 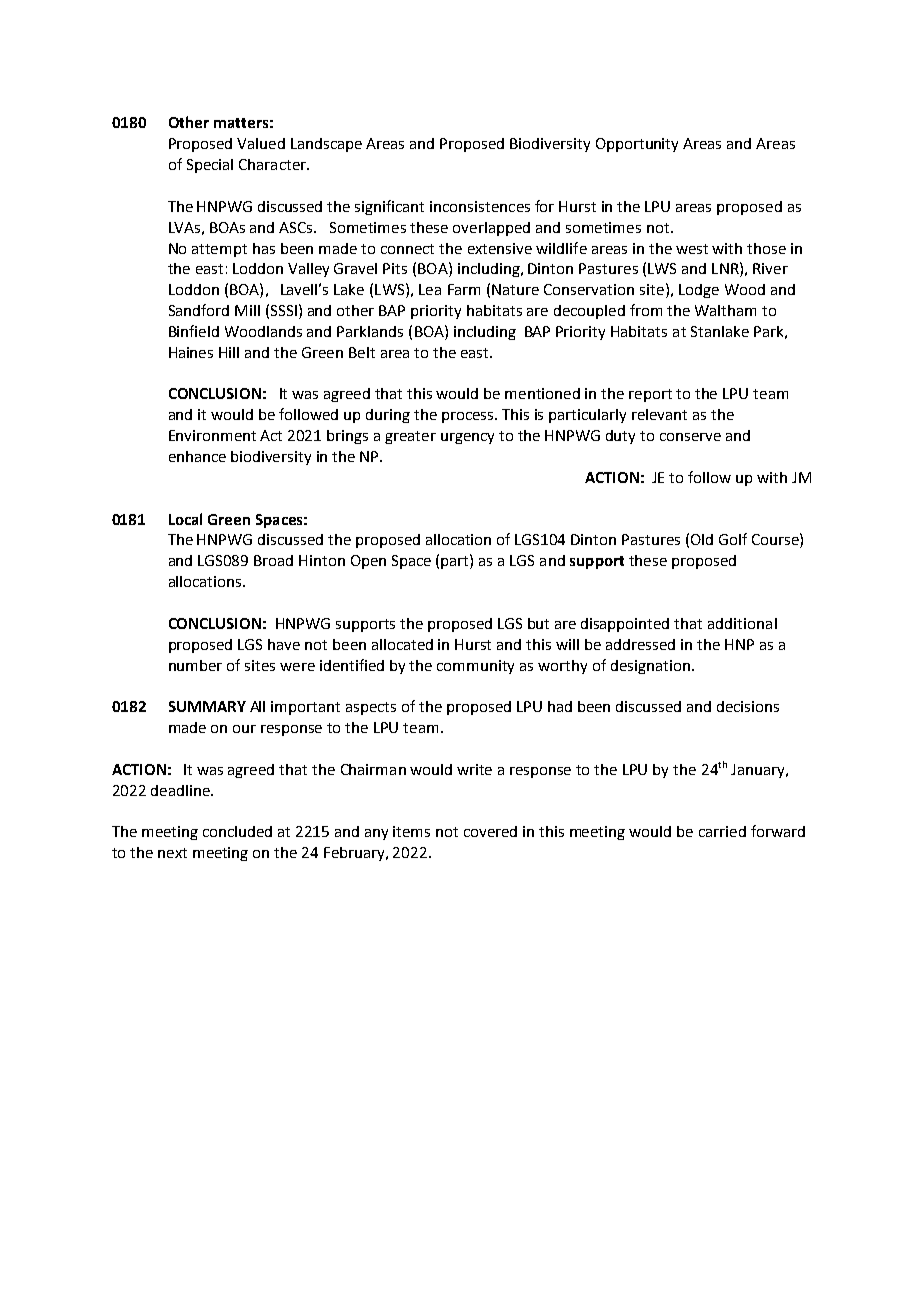 What do you see at coordinates (722, 831) in the screenshot?
I see `carried` at bounding box center [722, 831].
